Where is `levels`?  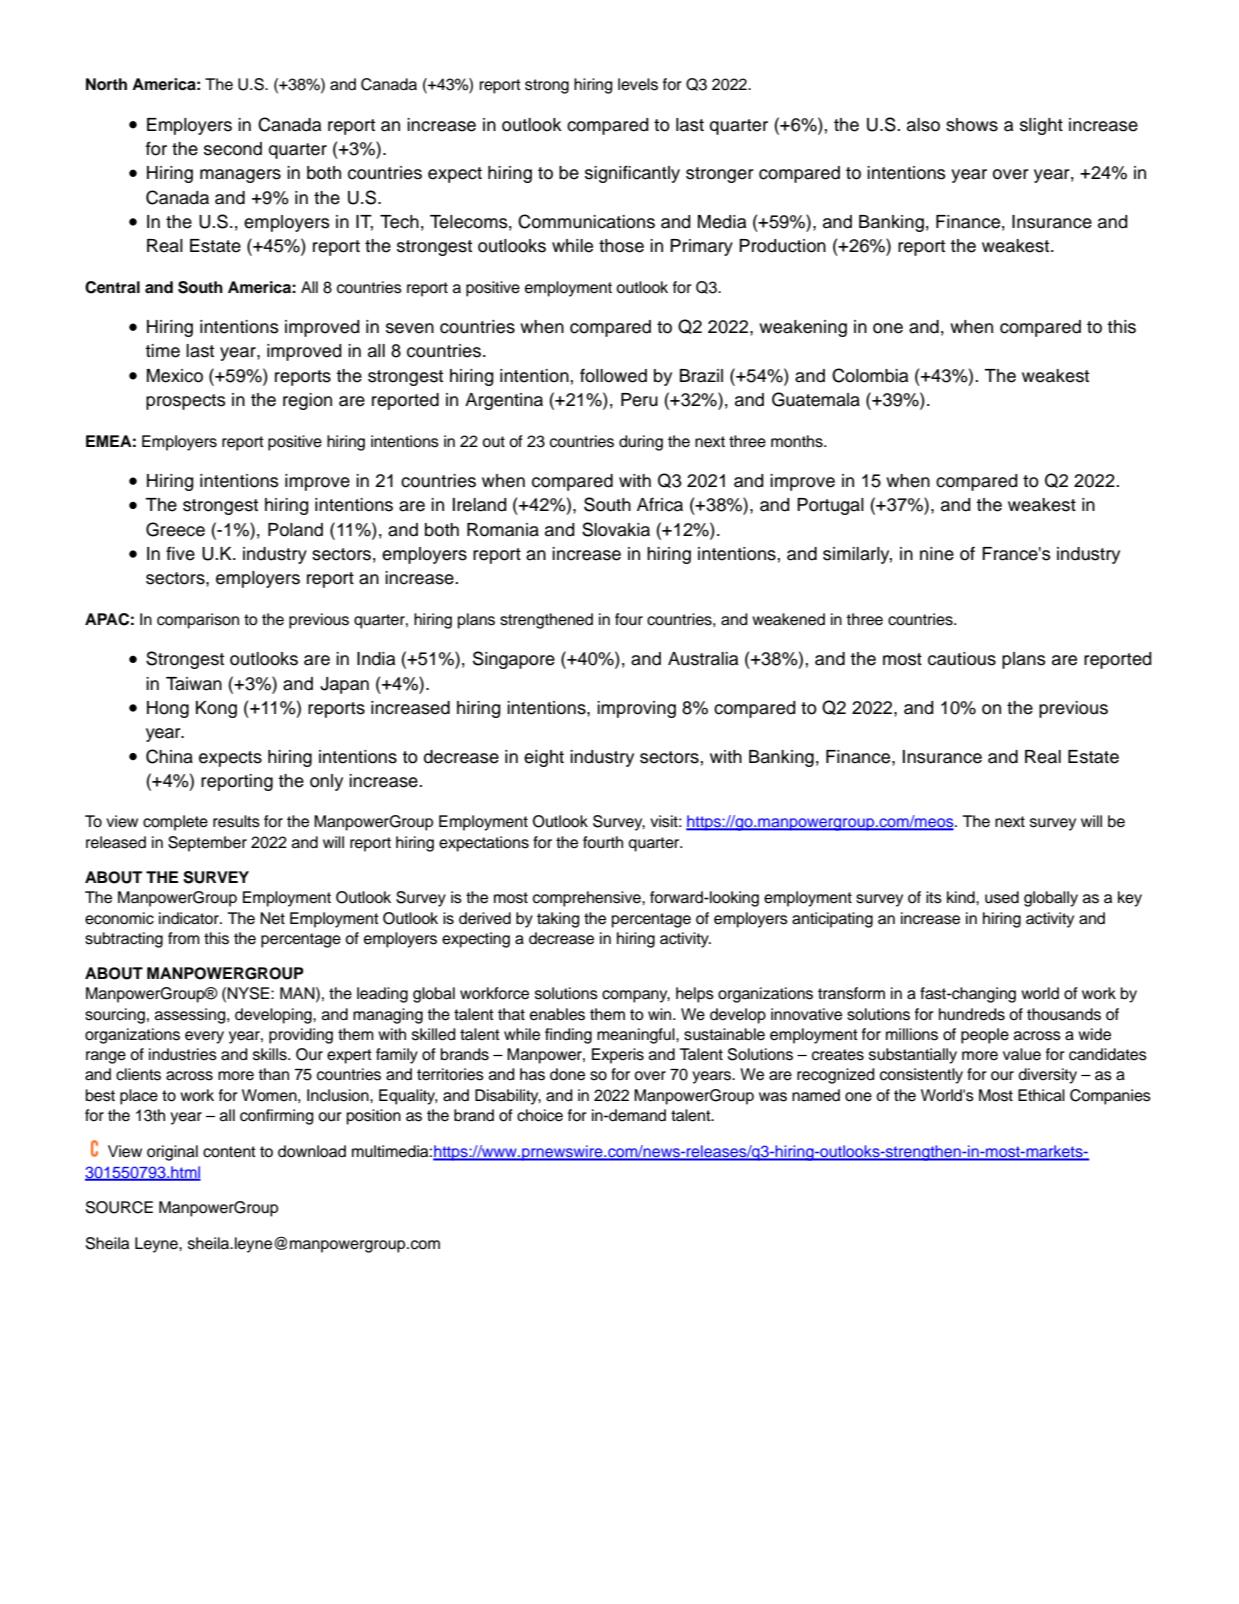 levels is located at coordinates (638, 84).
